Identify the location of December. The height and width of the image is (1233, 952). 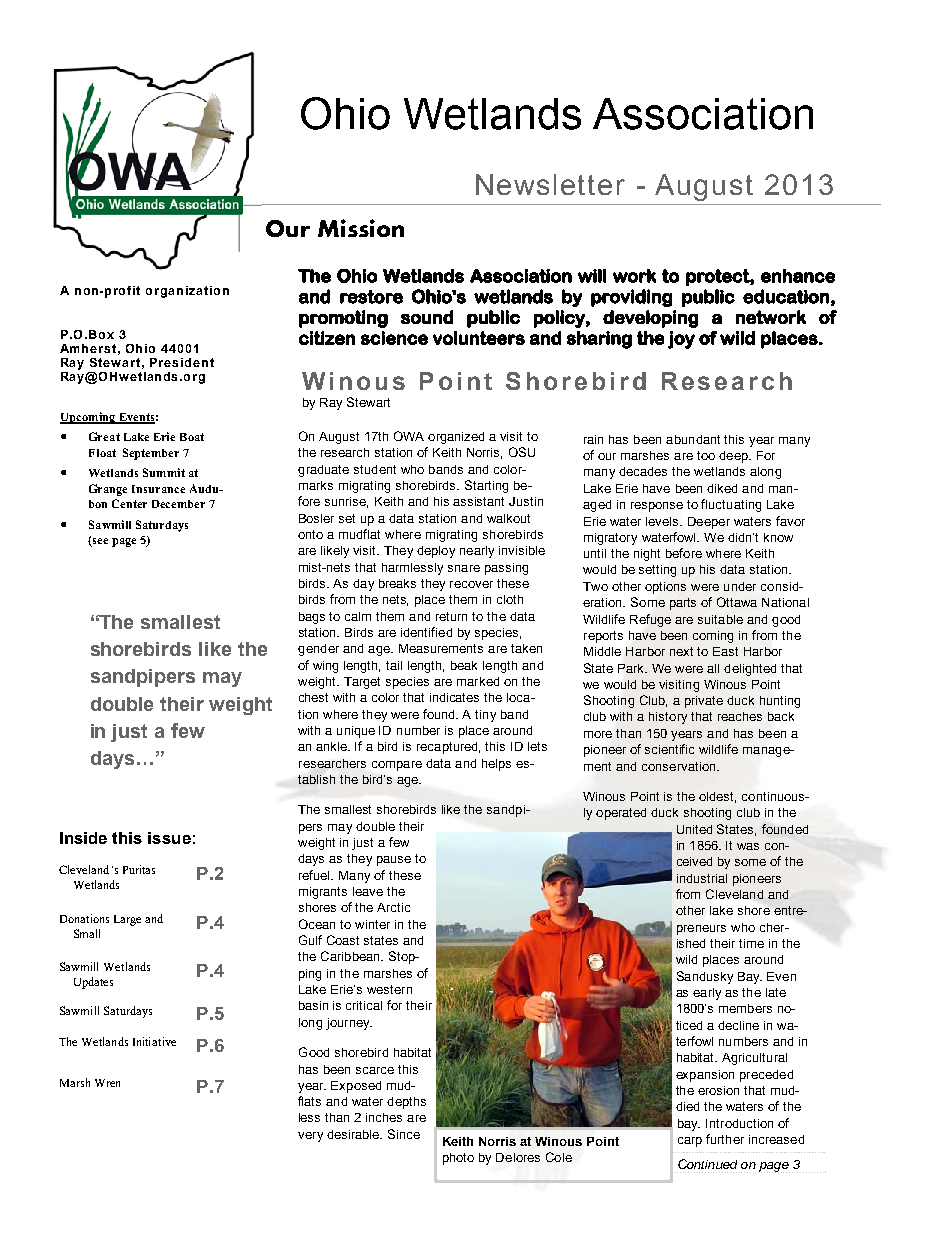
(178, 504).
